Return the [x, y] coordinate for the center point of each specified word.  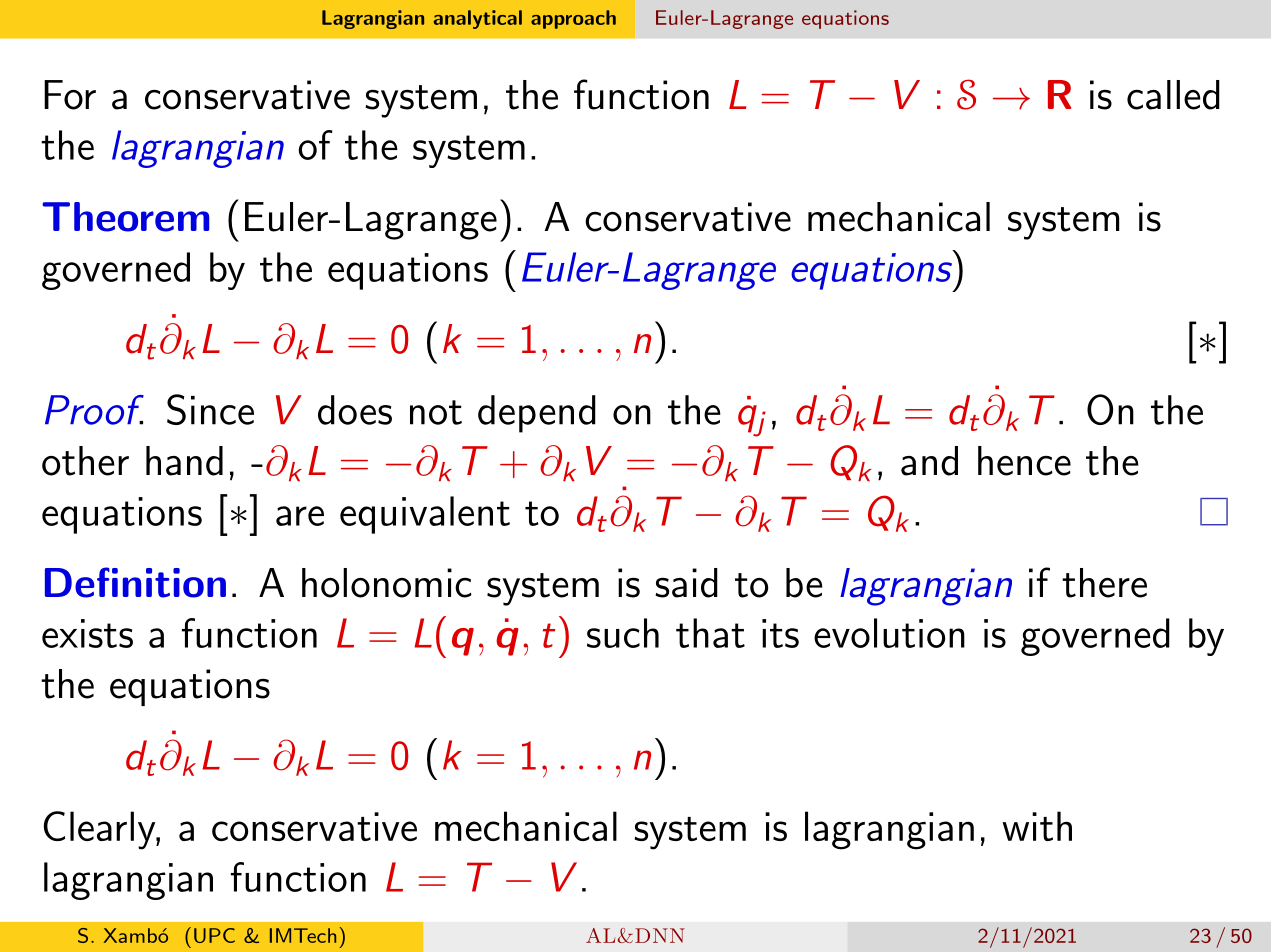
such [623, 633]
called [1173, 95]
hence [1024, 461]
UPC [214, 935]
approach [573, 19]
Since [210, 409]
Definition [135, 582]
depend [537, 414]
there [1104, 583]
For [70, 95]
